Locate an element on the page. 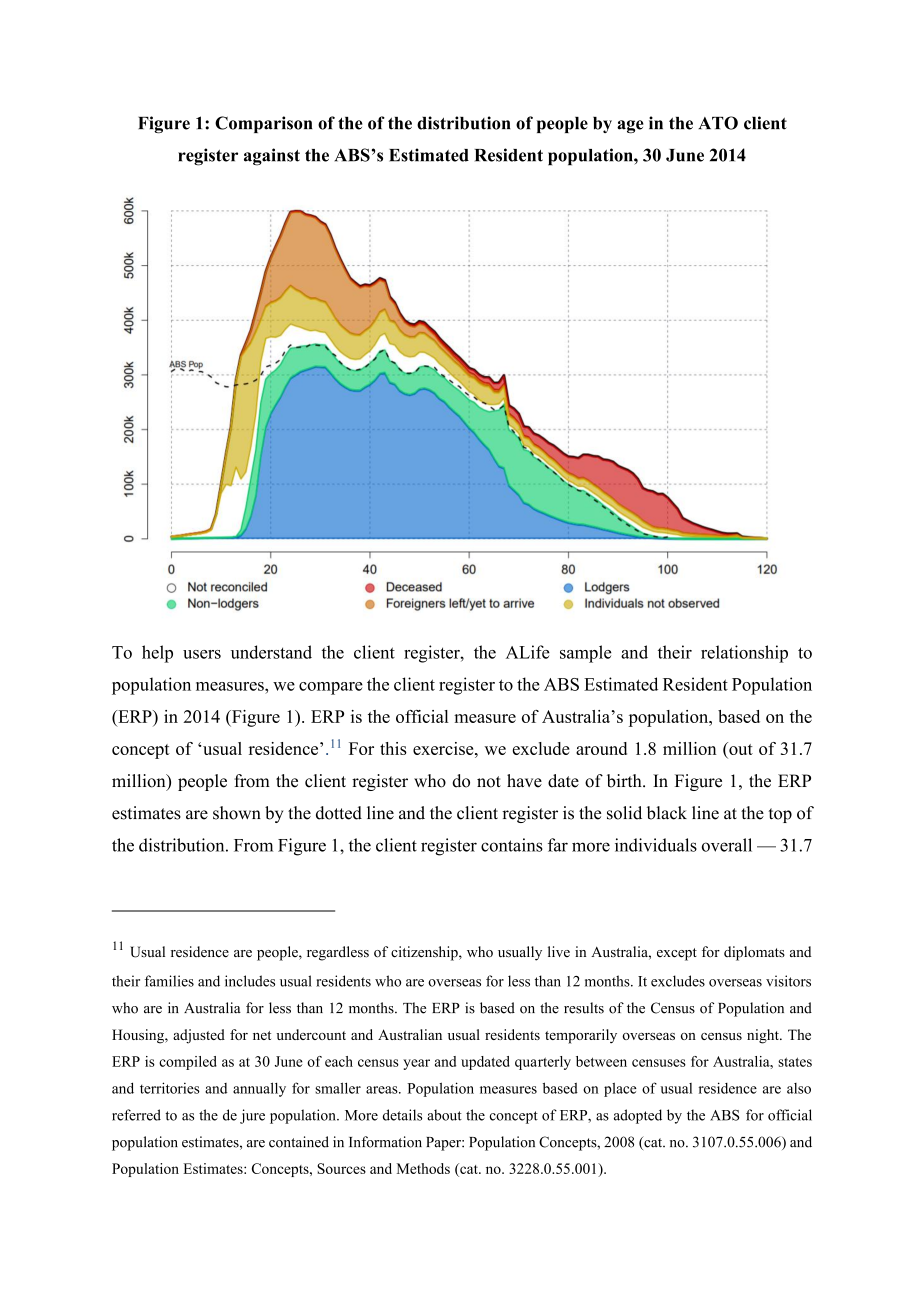 The width and height of the image is (924, 1307). Comparison is located at coordinates (263, 124).
